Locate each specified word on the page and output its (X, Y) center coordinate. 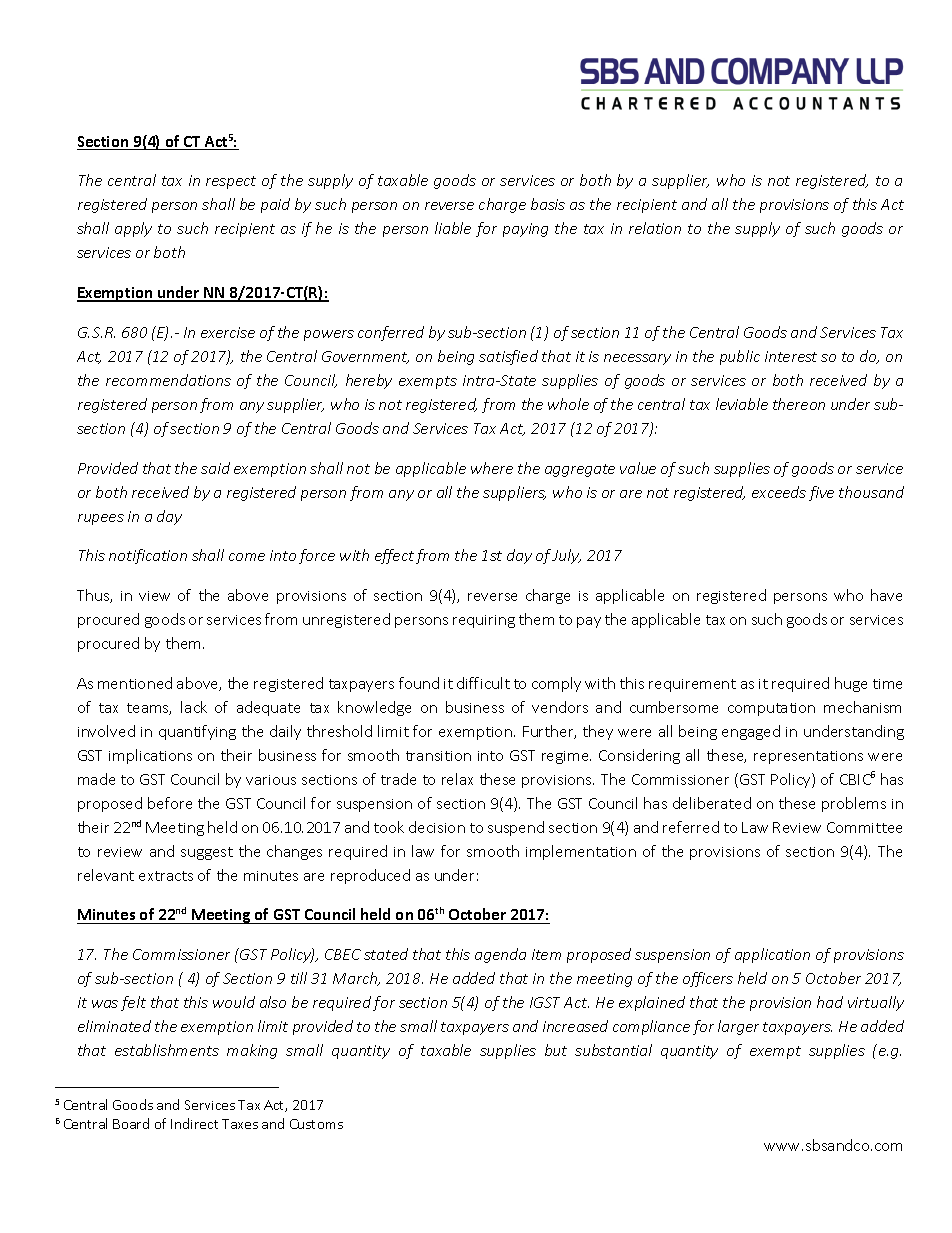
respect (231, 182)
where (492, 468)
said (215, 468)
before (170, 803)
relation (655, 228)
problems (854, 804)
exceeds (779, 492)
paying (525, 230)
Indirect (194, 1123)
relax (457, 779)
